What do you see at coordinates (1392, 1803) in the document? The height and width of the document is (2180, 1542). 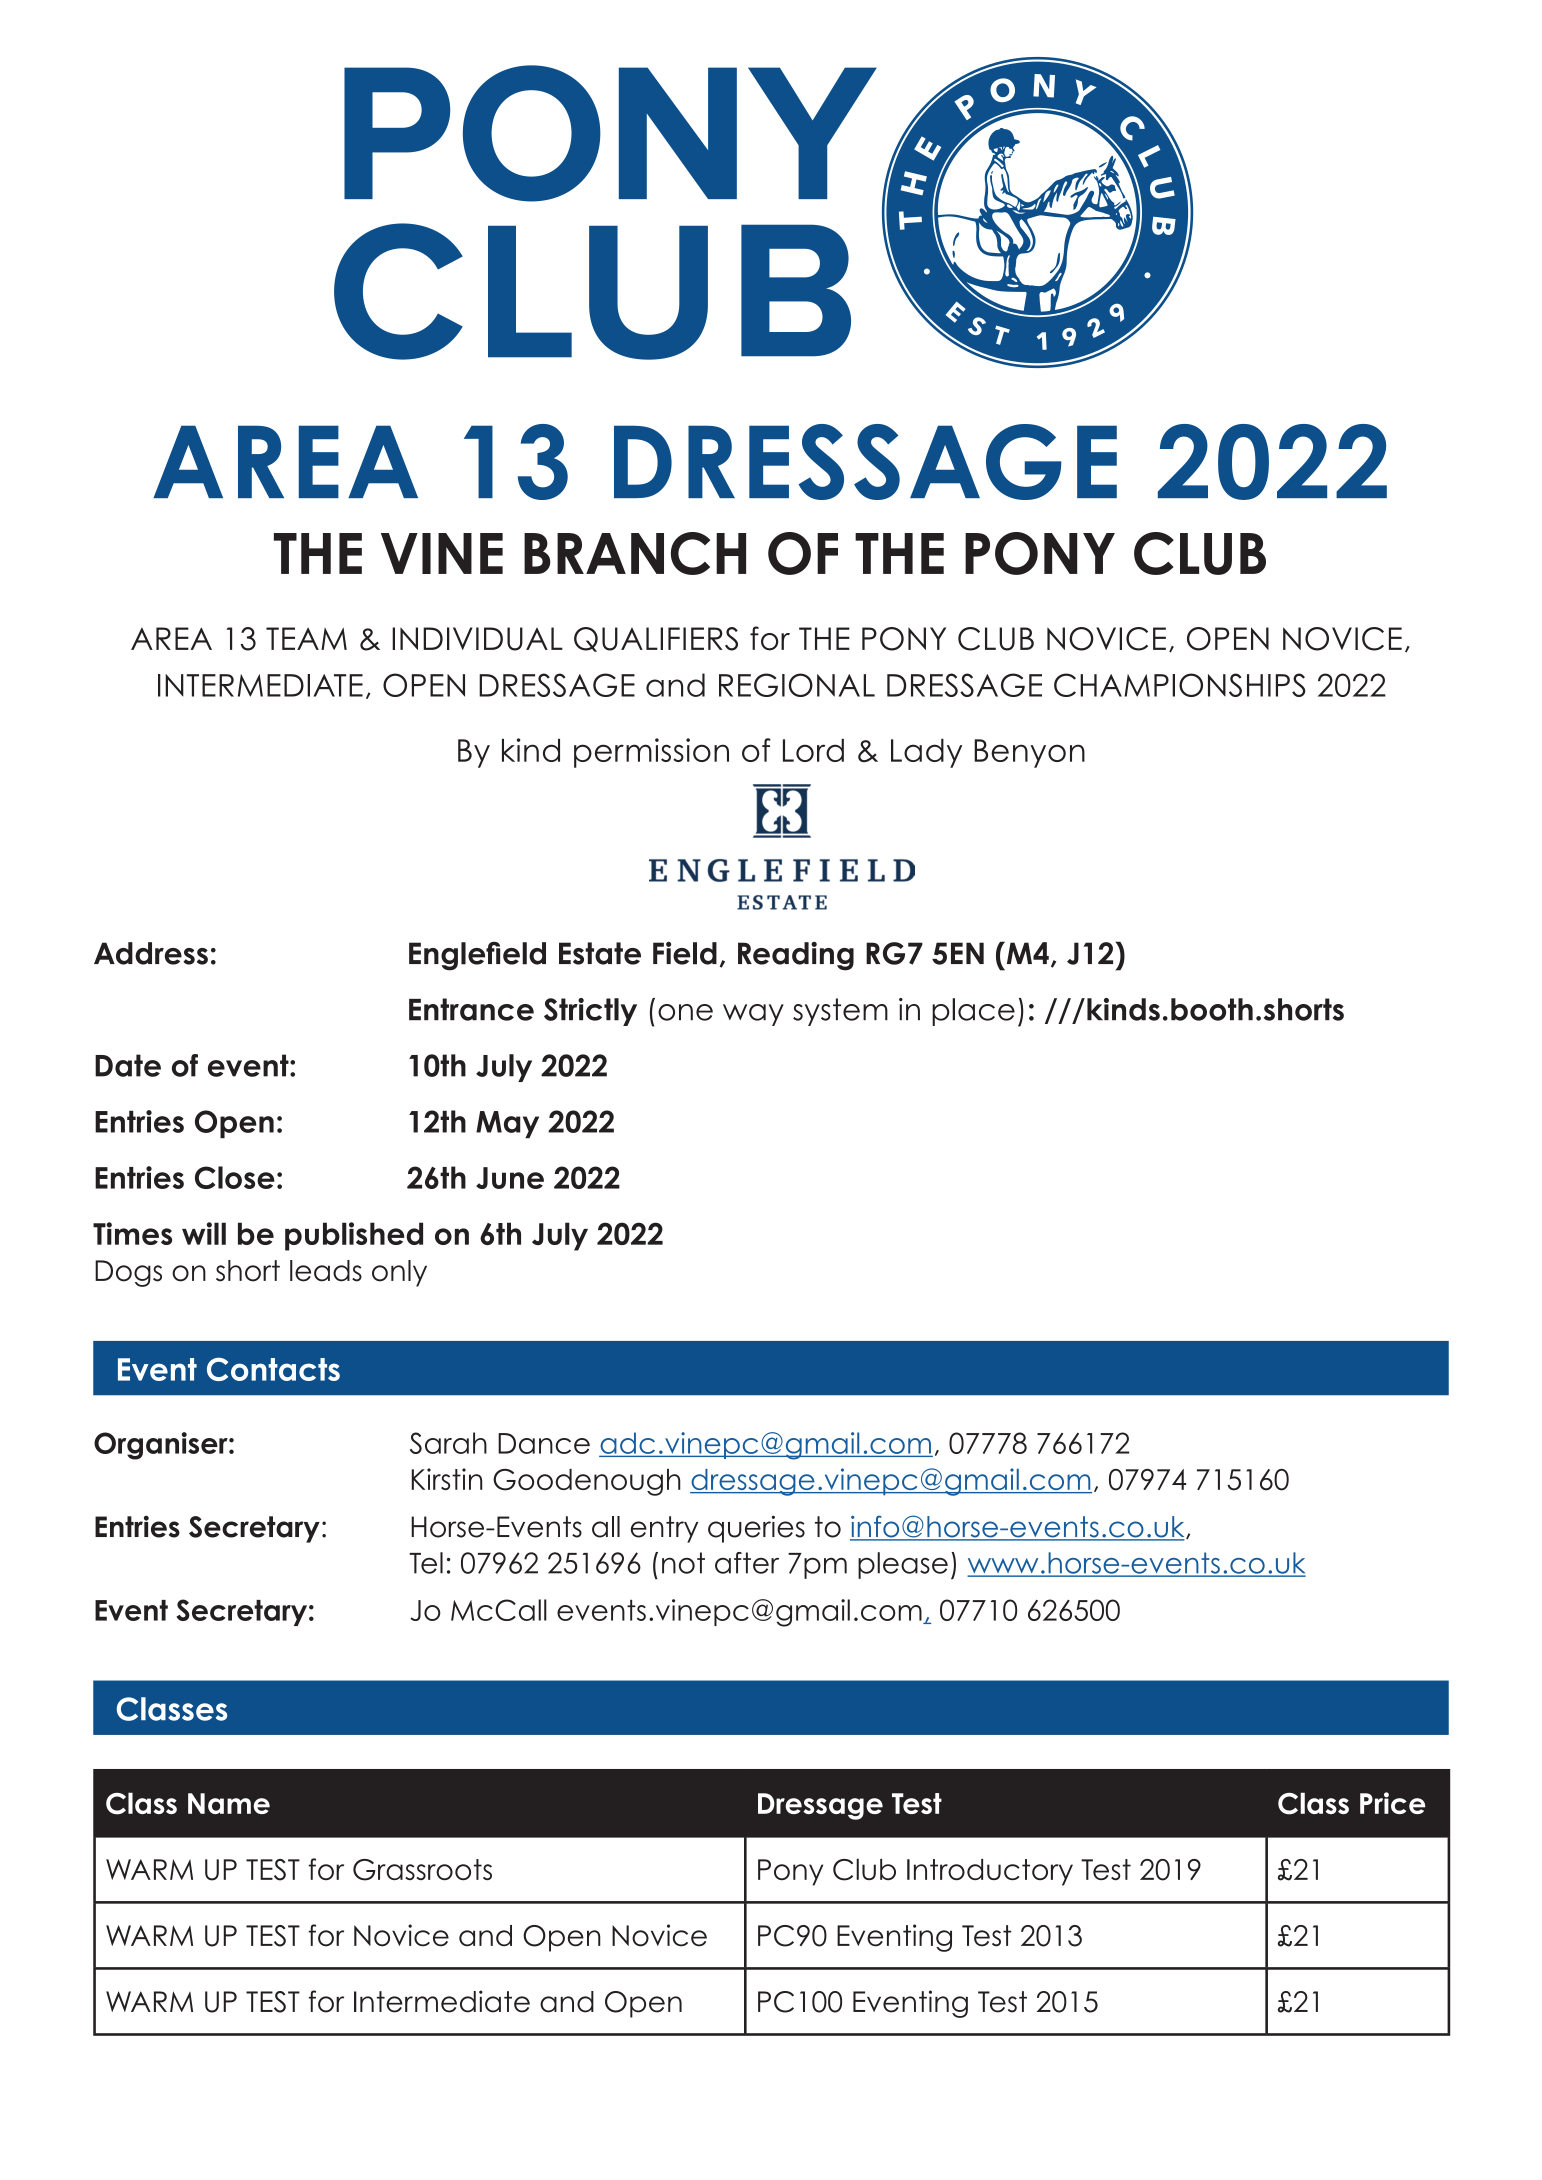 I see `Price` at bounding box center [1392, 1803].
